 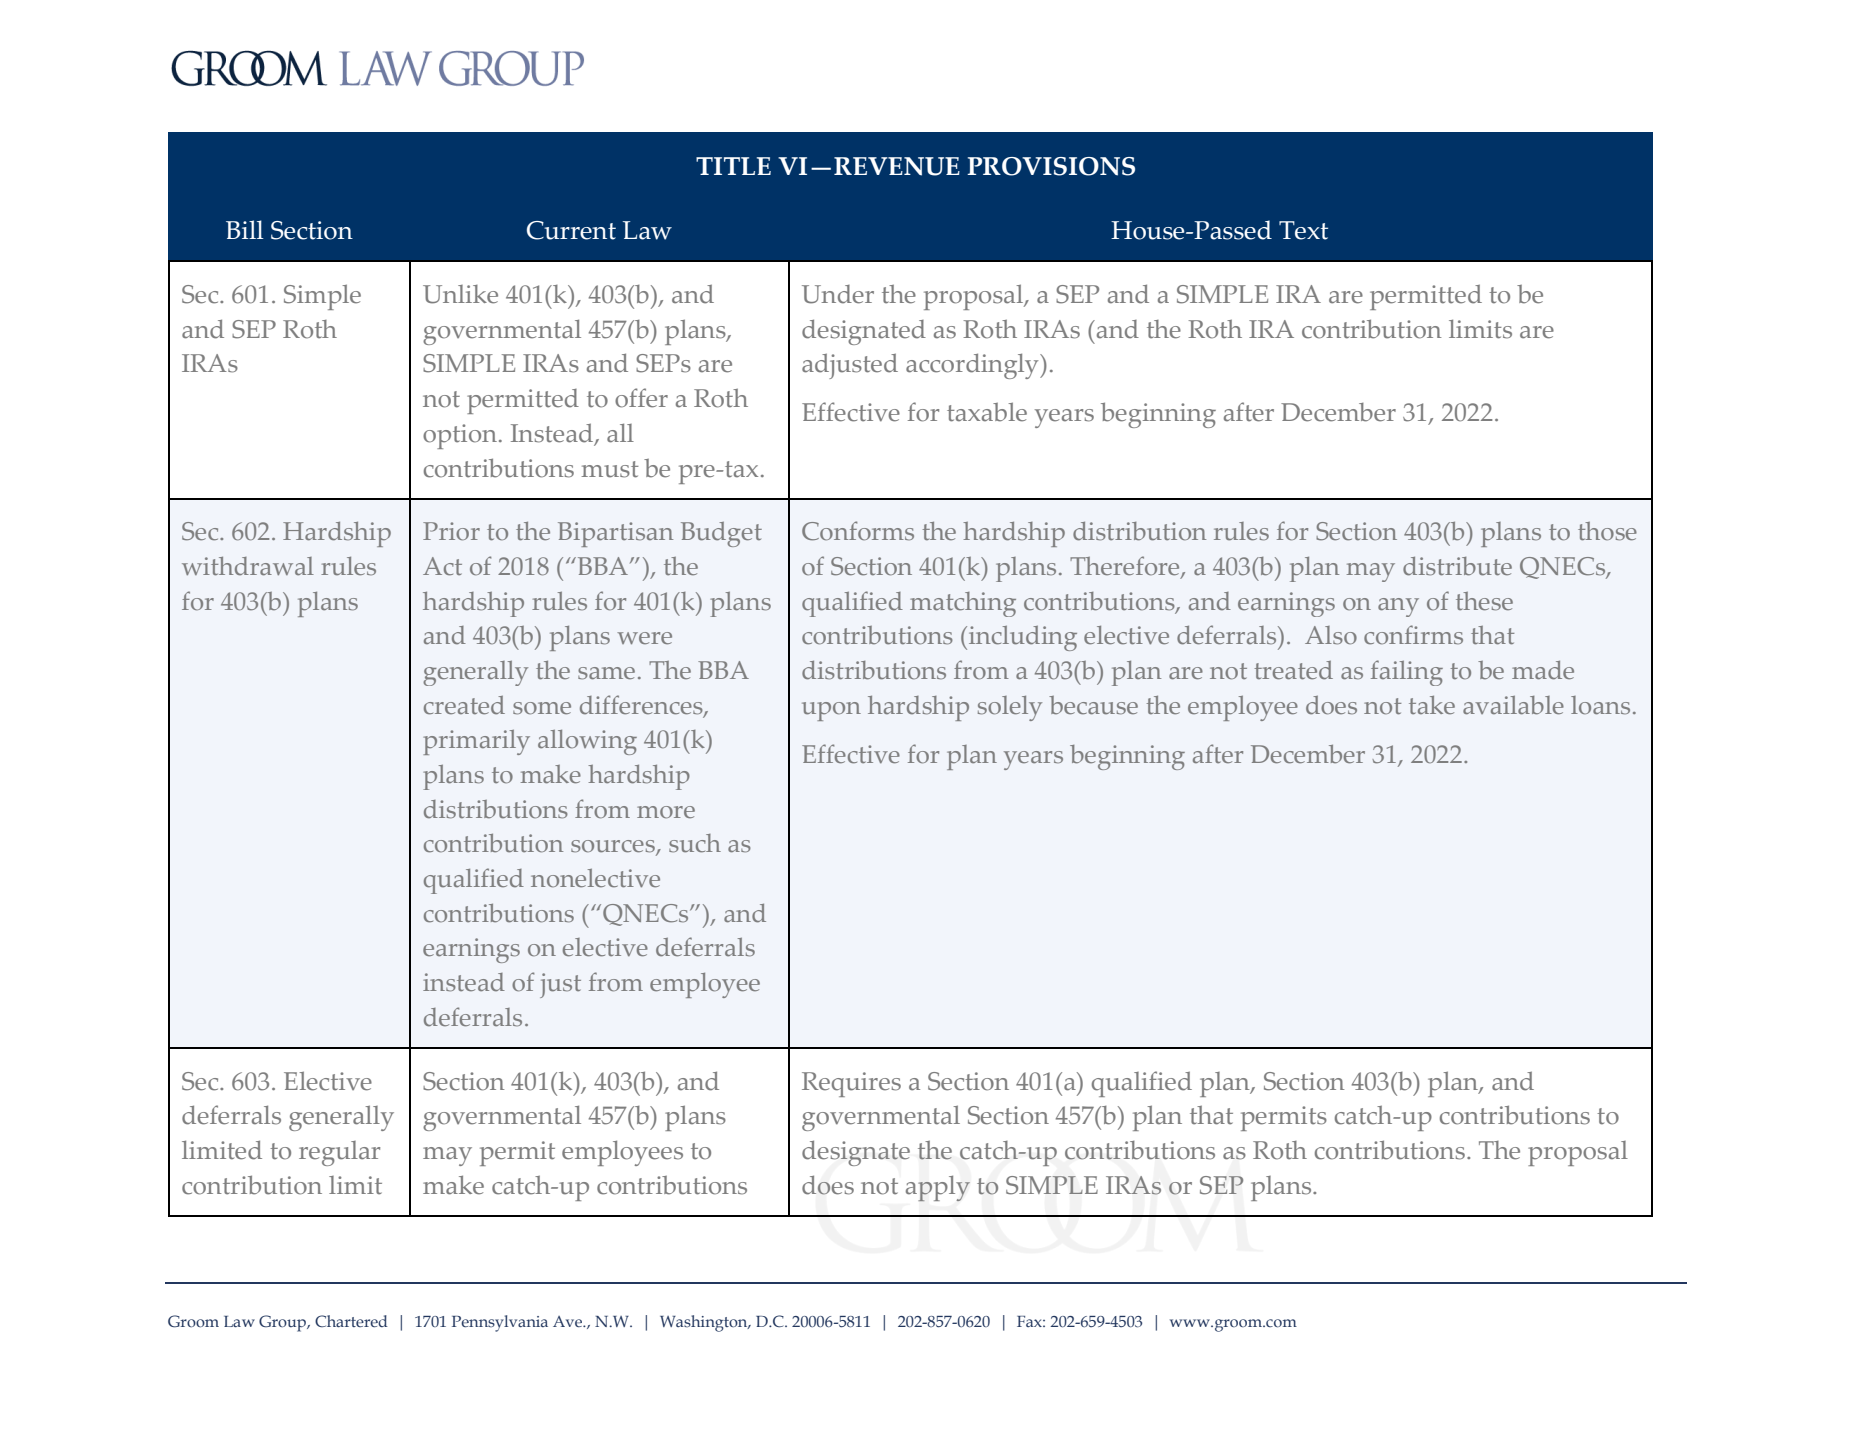 What do you see at coordinates (614, 847) in the page?
I see `sources` at bounding box center [614, 847].
